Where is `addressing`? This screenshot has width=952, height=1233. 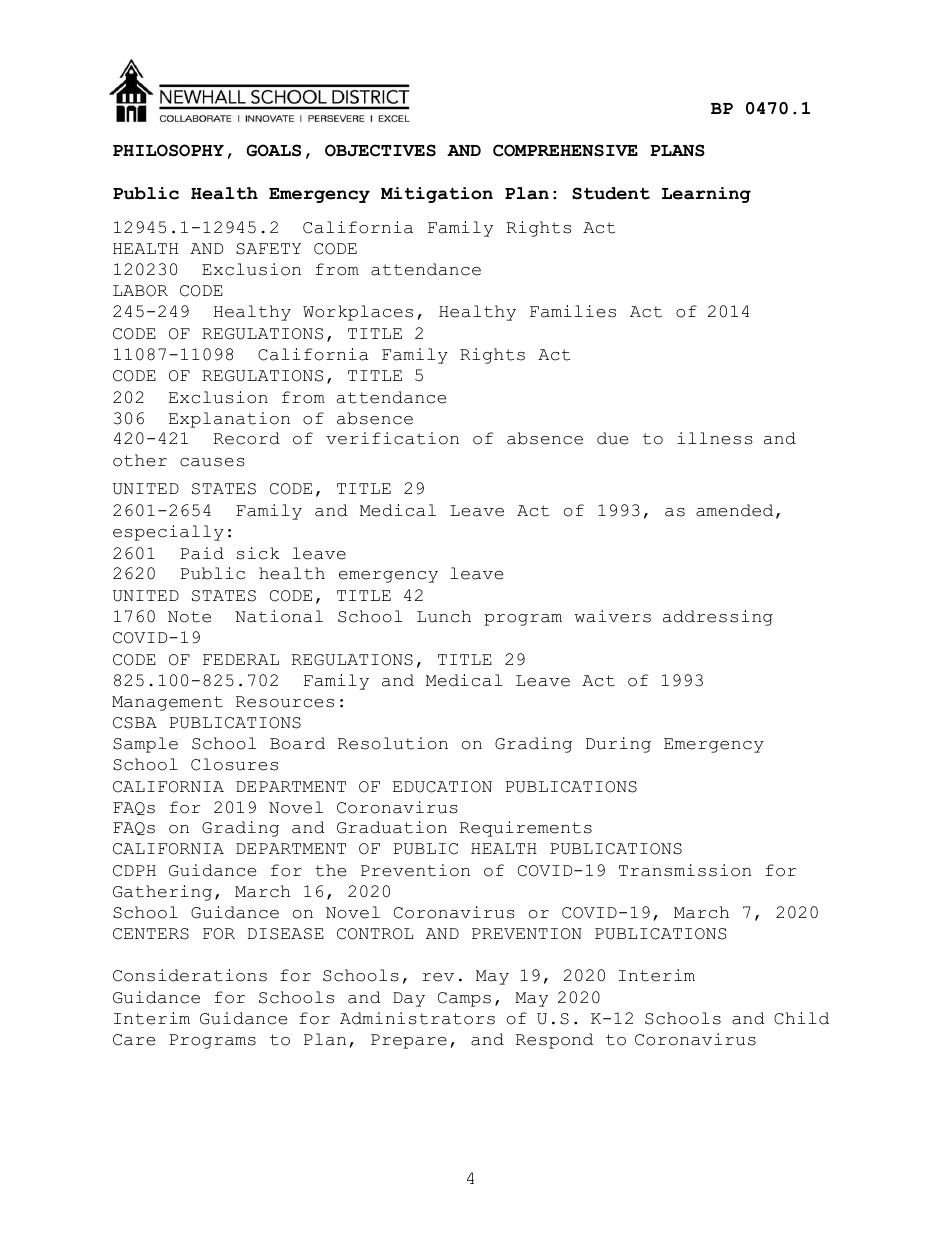 addressing is located at coordinates (718, 618).
